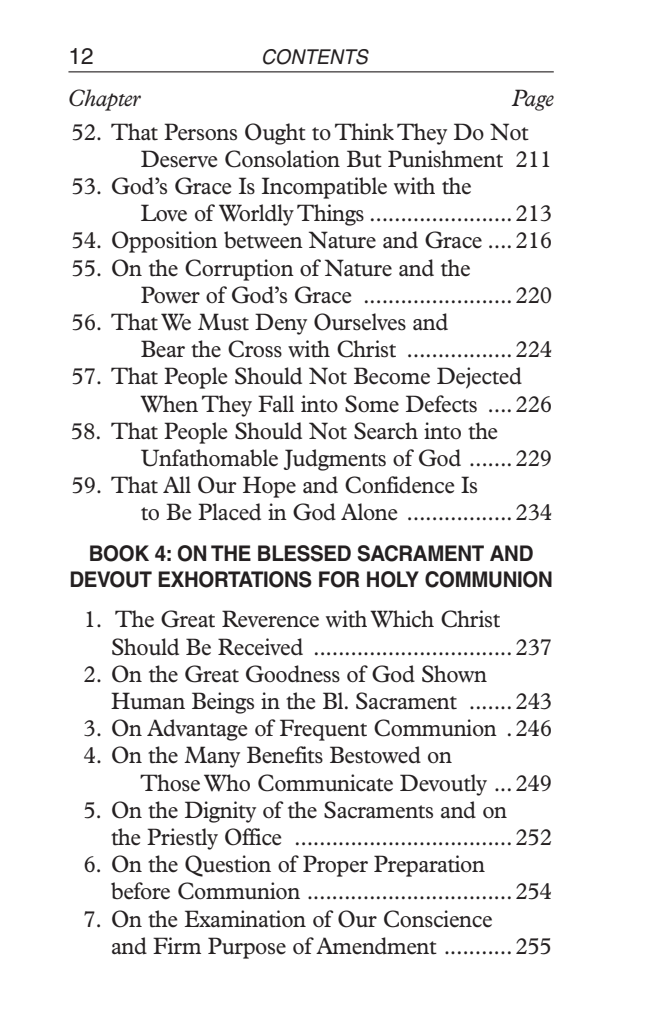 Image resolution: width=653 pixels, height=1020 pixels. What do you see at coordinates (533, 100) in the image?
I see `Page` at bounding box center [533, 100].
